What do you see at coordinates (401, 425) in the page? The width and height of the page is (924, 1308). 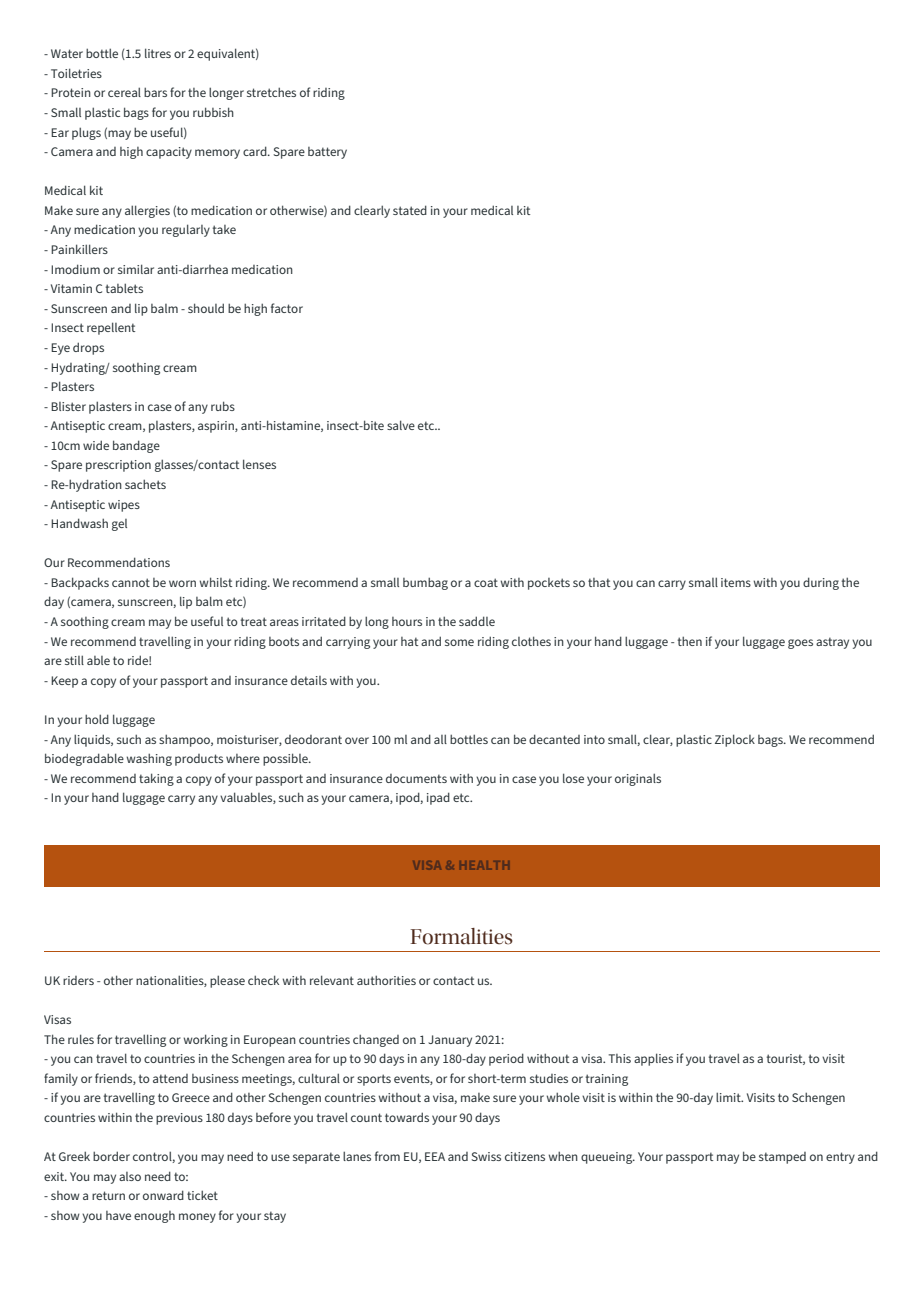 I see `salve` at bounding box center [401, 425].
